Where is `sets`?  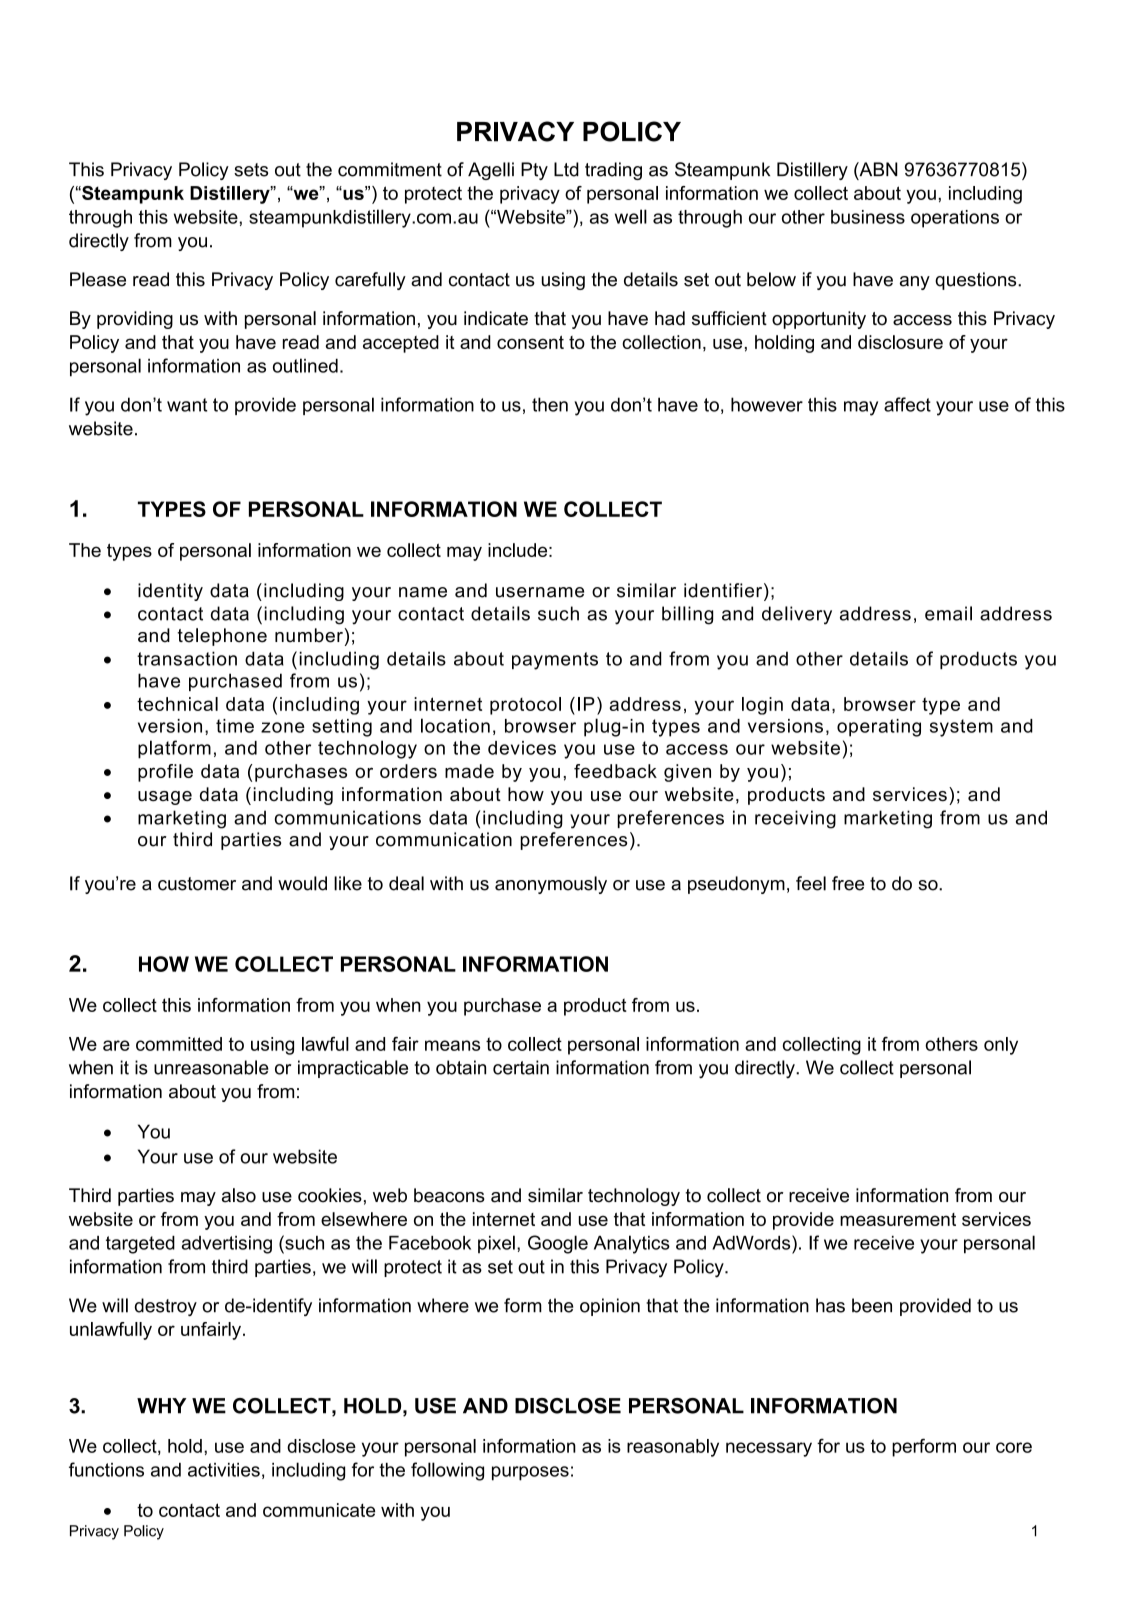 sets is located at coordinates (251, 170).
